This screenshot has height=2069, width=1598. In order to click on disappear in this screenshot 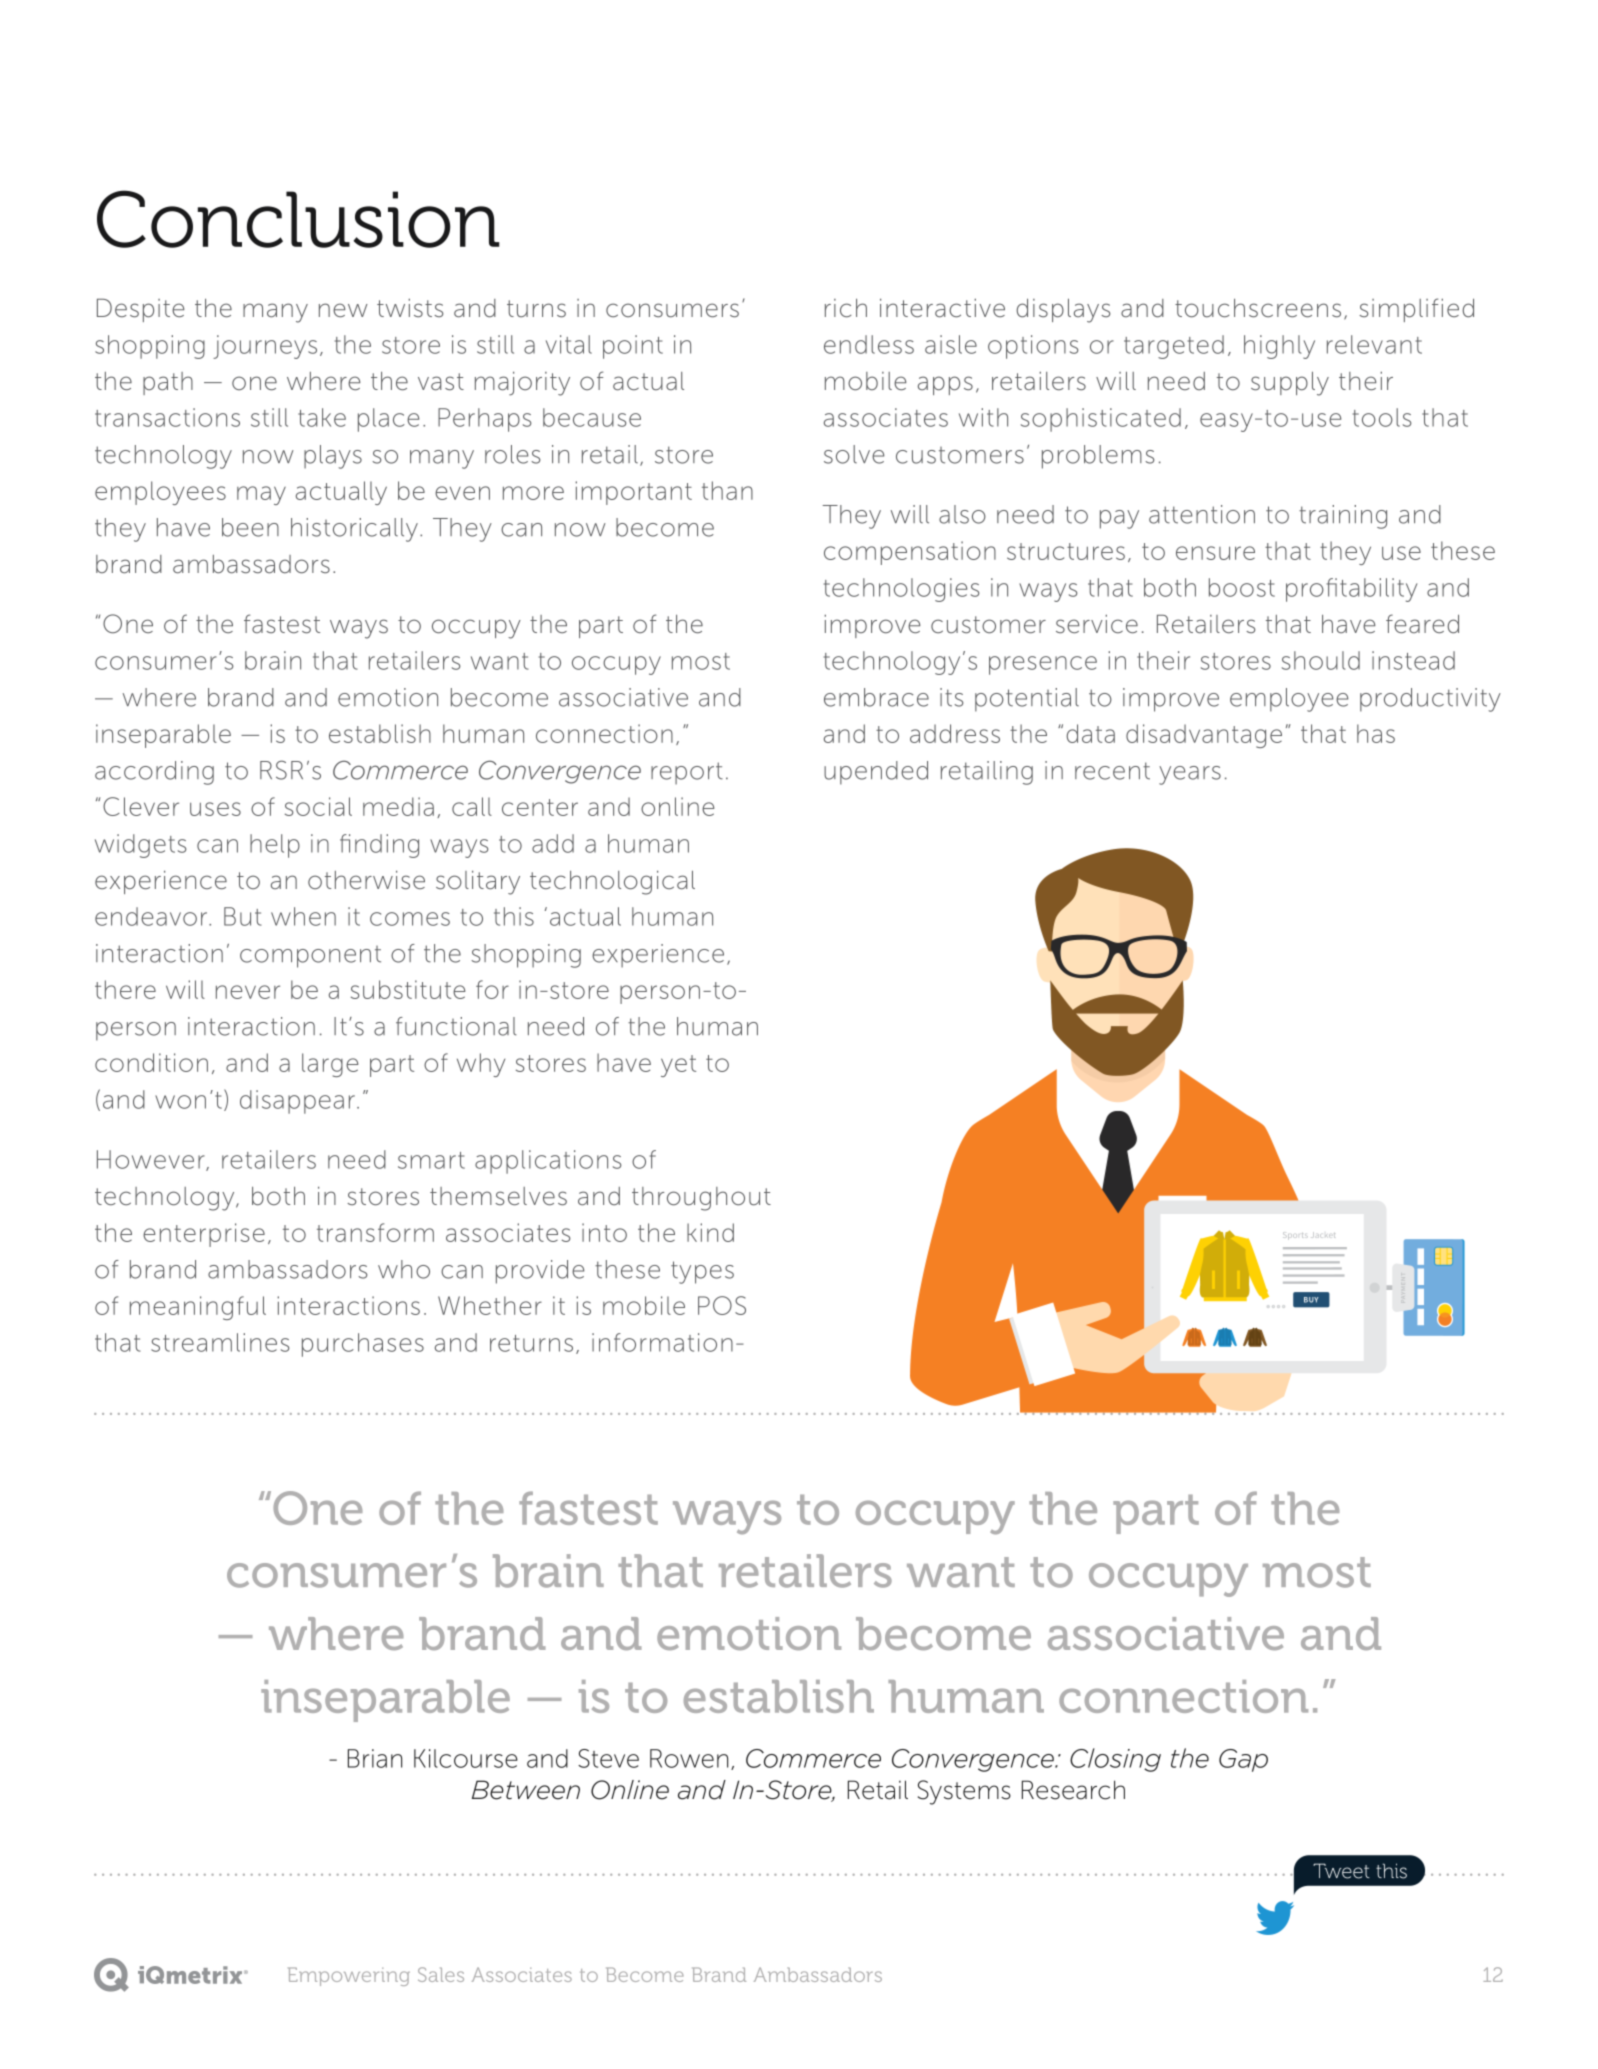, I will do `click(297, 1102)`.
